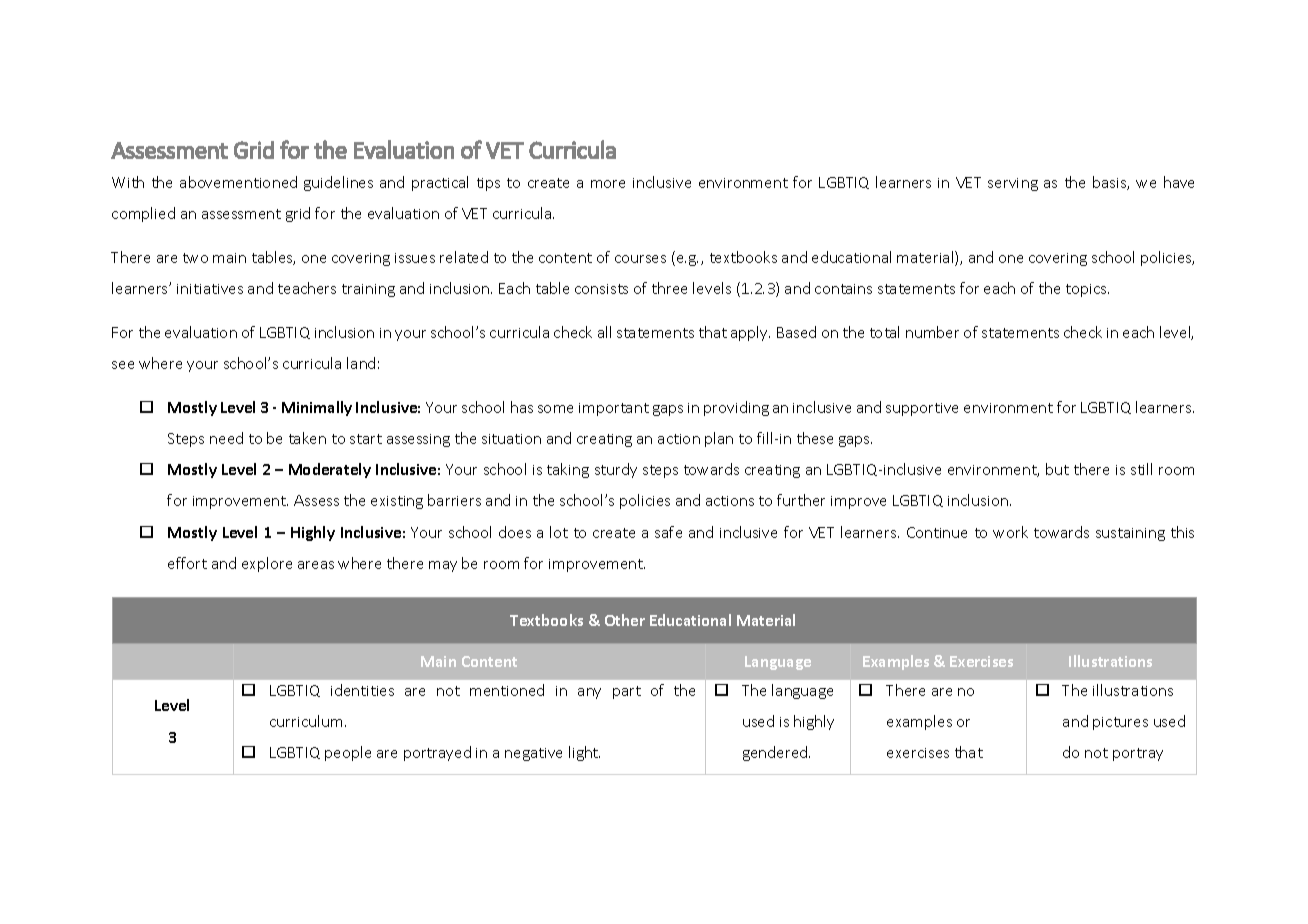 This screenshot has height=924, width=1308. What do you see at coordinates (922, 409) in the screenshot?
I see `supportive` at bounding box center [922, 409].
